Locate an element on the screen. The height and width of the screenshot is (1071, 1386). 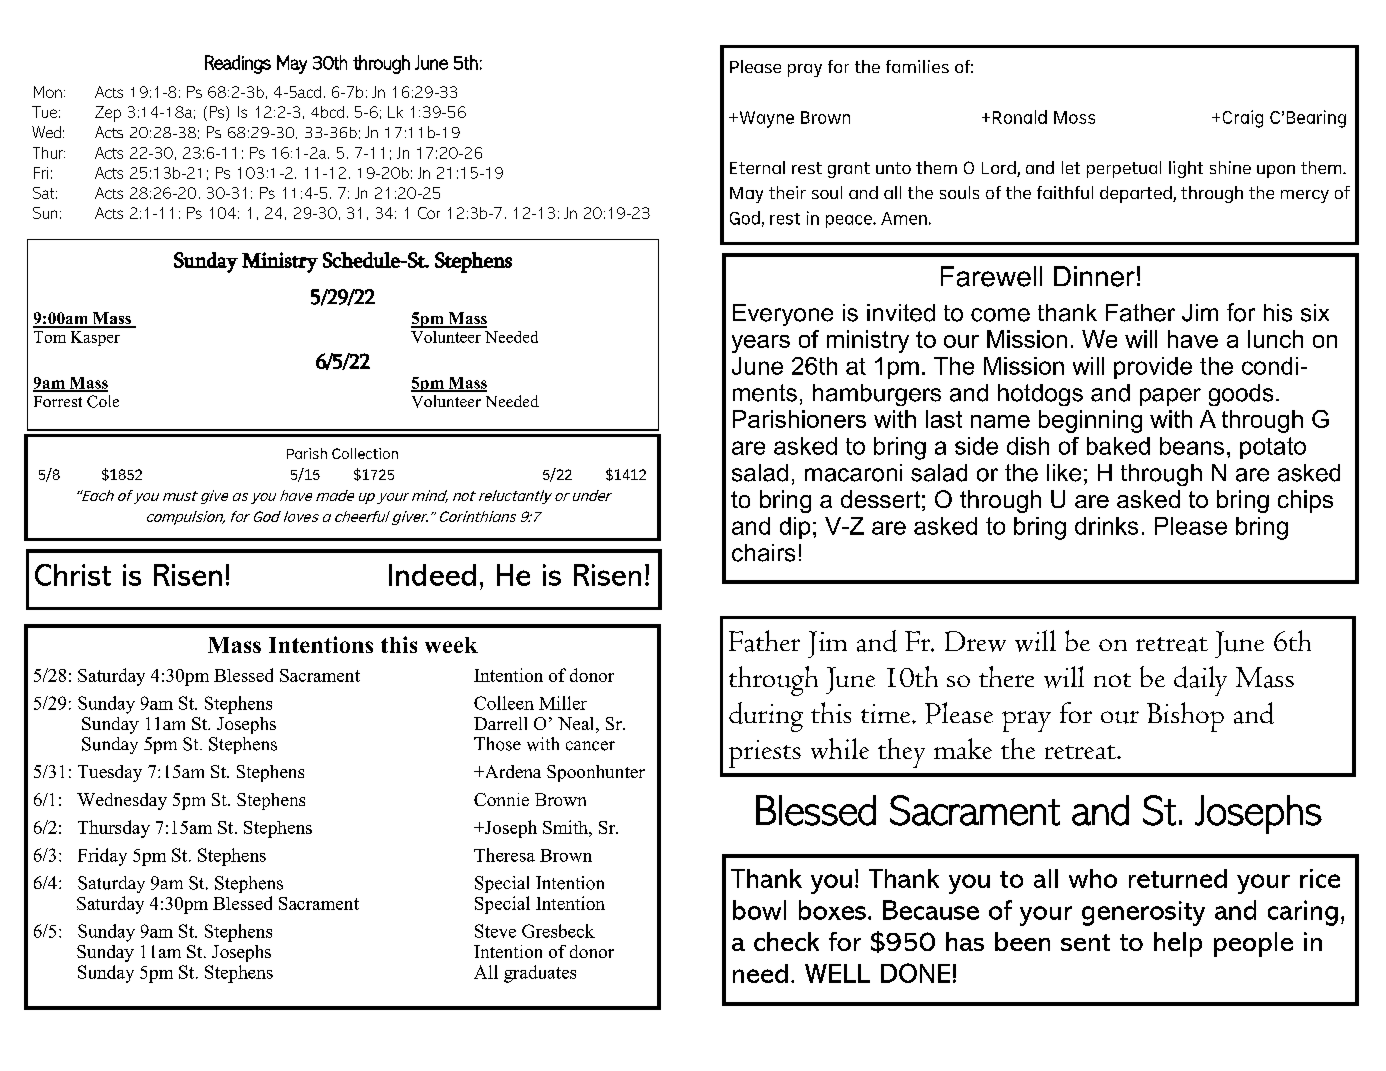
check is located at coordinates (786, 941).
